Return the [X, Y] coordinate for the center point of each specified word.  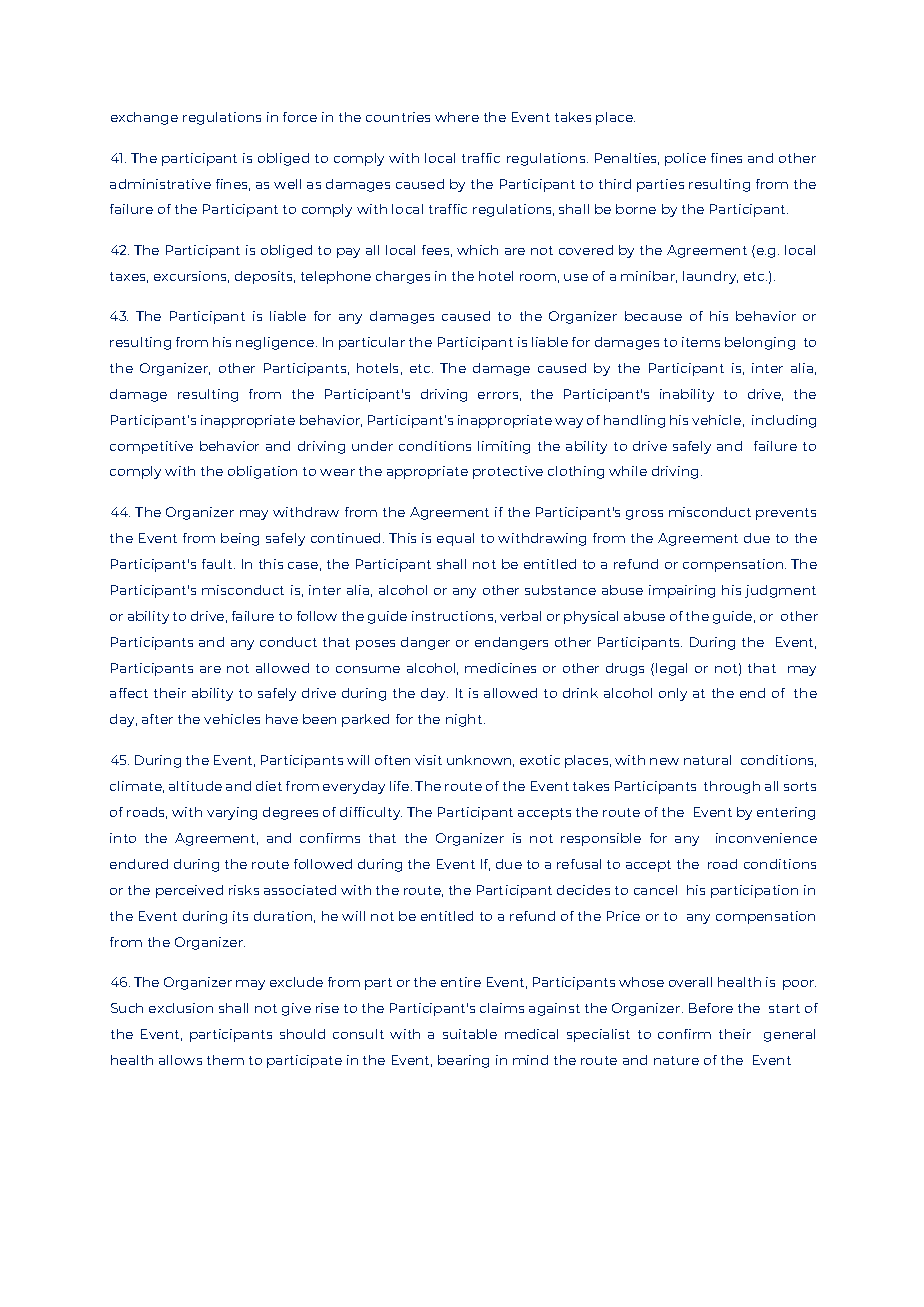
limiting [504, 447]
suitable [470, 1034]
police [685, 159]
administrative [160, 184]
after [157, 719]
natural [707, 760]
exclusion [181, 1008]
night [465, 720]
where [457, 117]
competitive [151, 447]
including [784, 421]
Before [711, 1008]
